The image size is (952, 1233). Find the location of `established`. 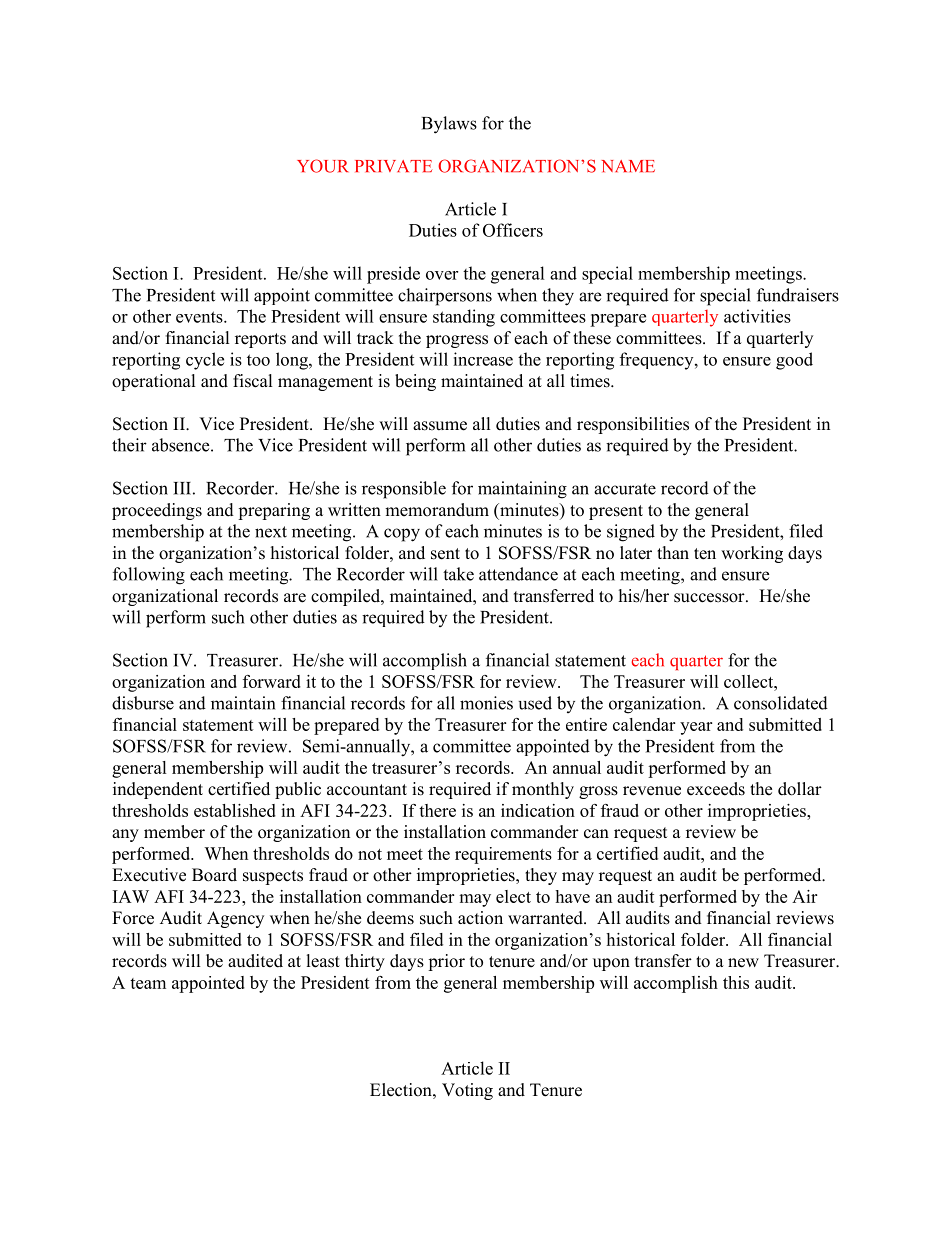

established is located at coordinates (235, 810).
